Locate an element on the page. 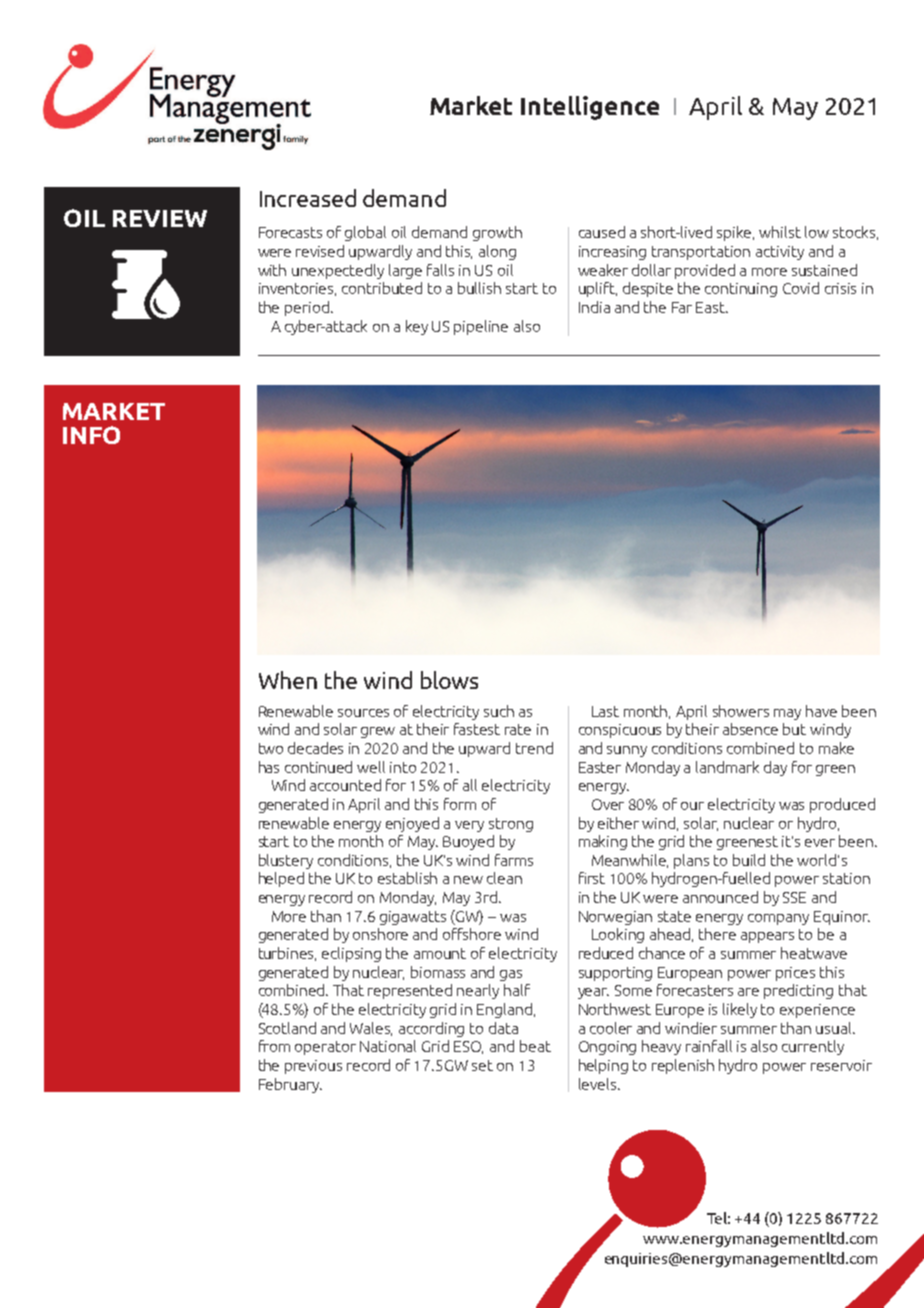  REVIEW is located at coordinates (160, 218).
